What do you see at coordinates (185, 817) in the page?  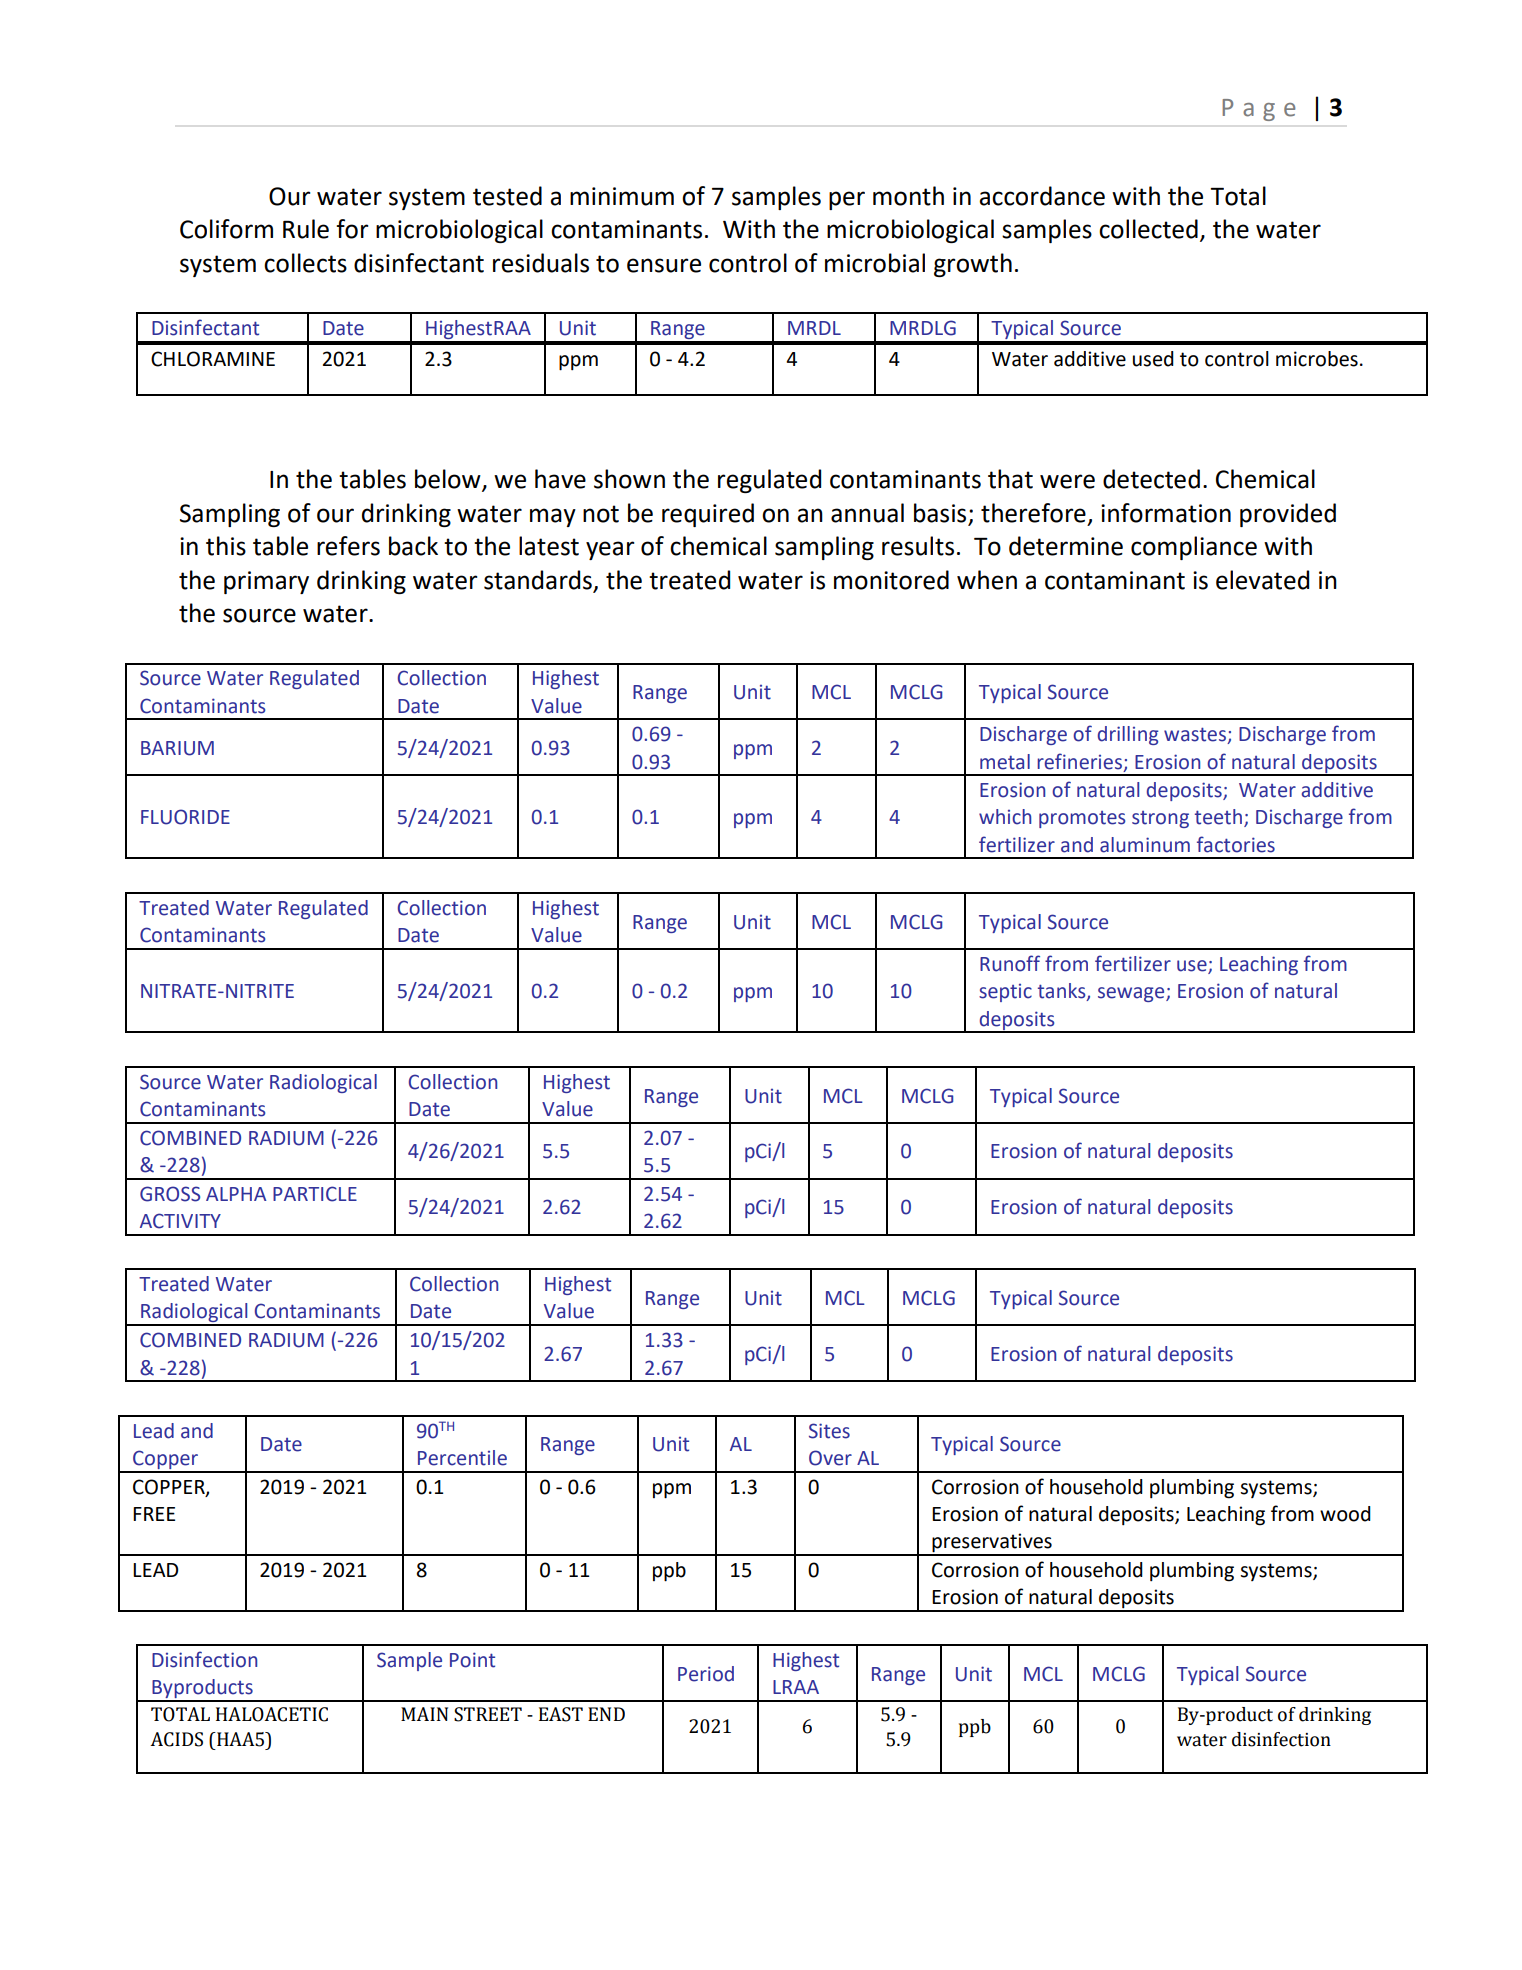 I see `FLUORIDE` at bounding box center [185, 817].
